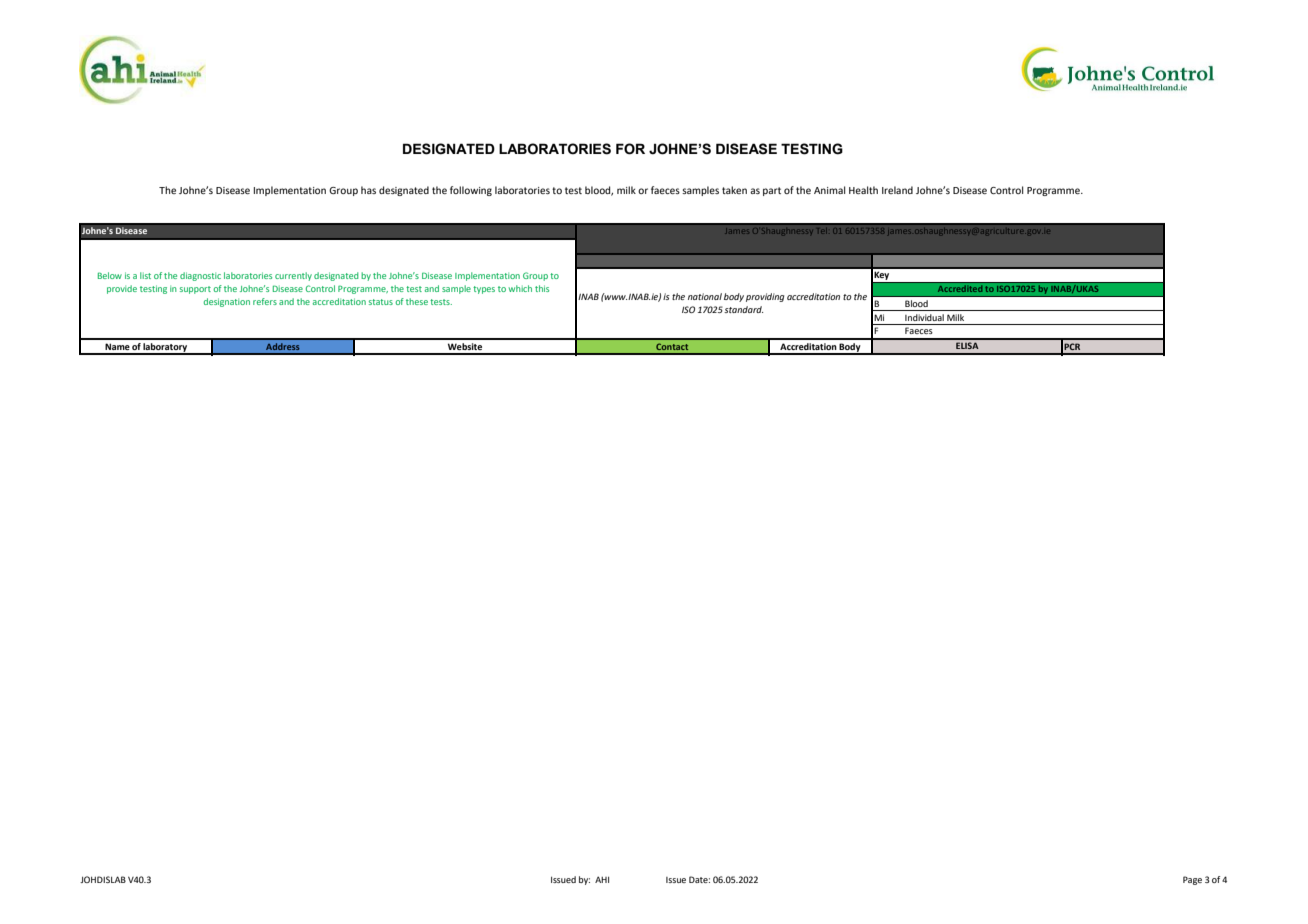  I want to click on FOR, so click(630, 149).
